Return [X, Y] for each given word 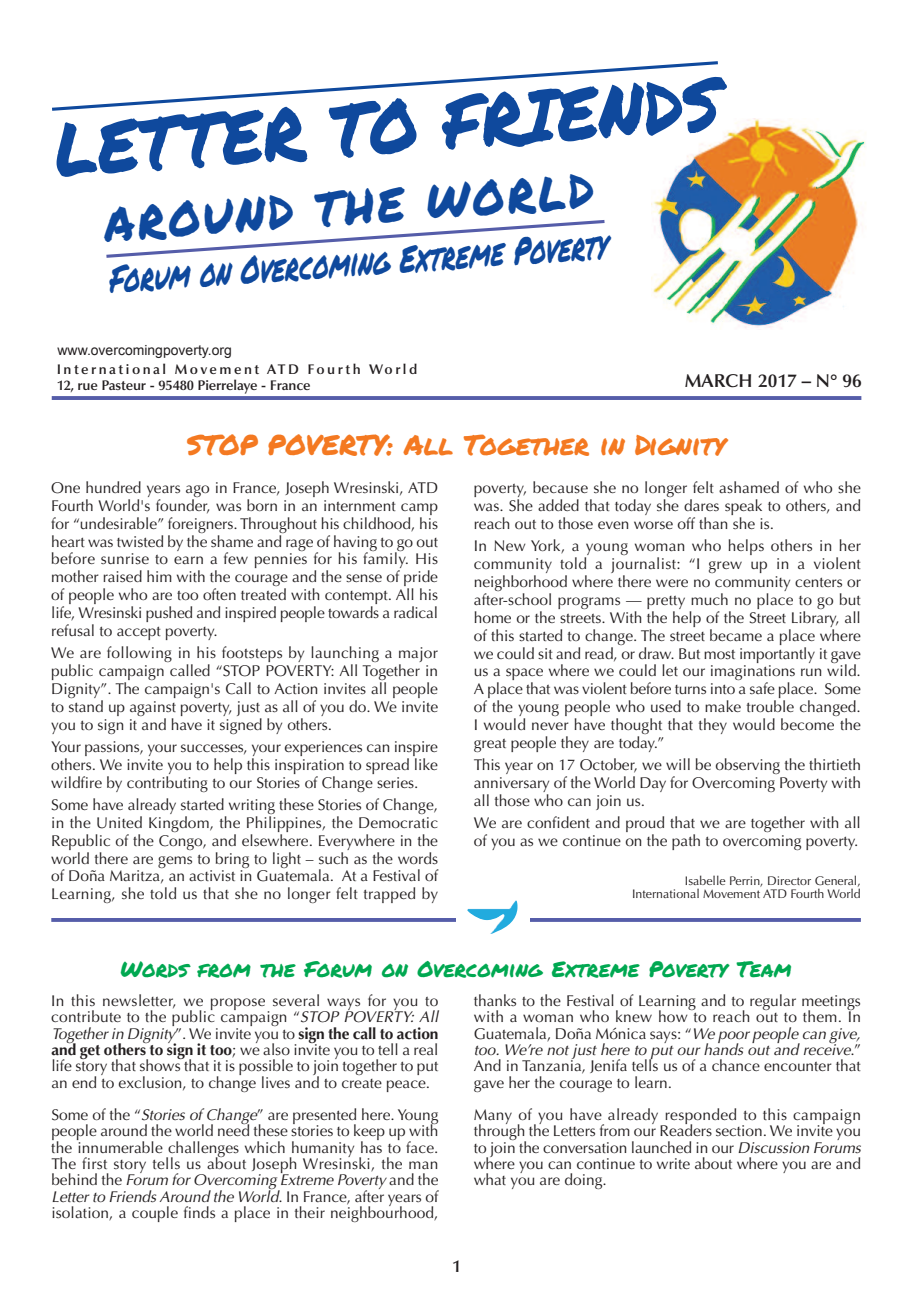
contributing [167, 784]
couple [155, 1214]
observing [748, 766]
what [490, 1179]
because [560, 487]
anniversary [511, 786]
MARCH [718, 381]
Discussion [774, 1148]
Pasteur [124, 385]
